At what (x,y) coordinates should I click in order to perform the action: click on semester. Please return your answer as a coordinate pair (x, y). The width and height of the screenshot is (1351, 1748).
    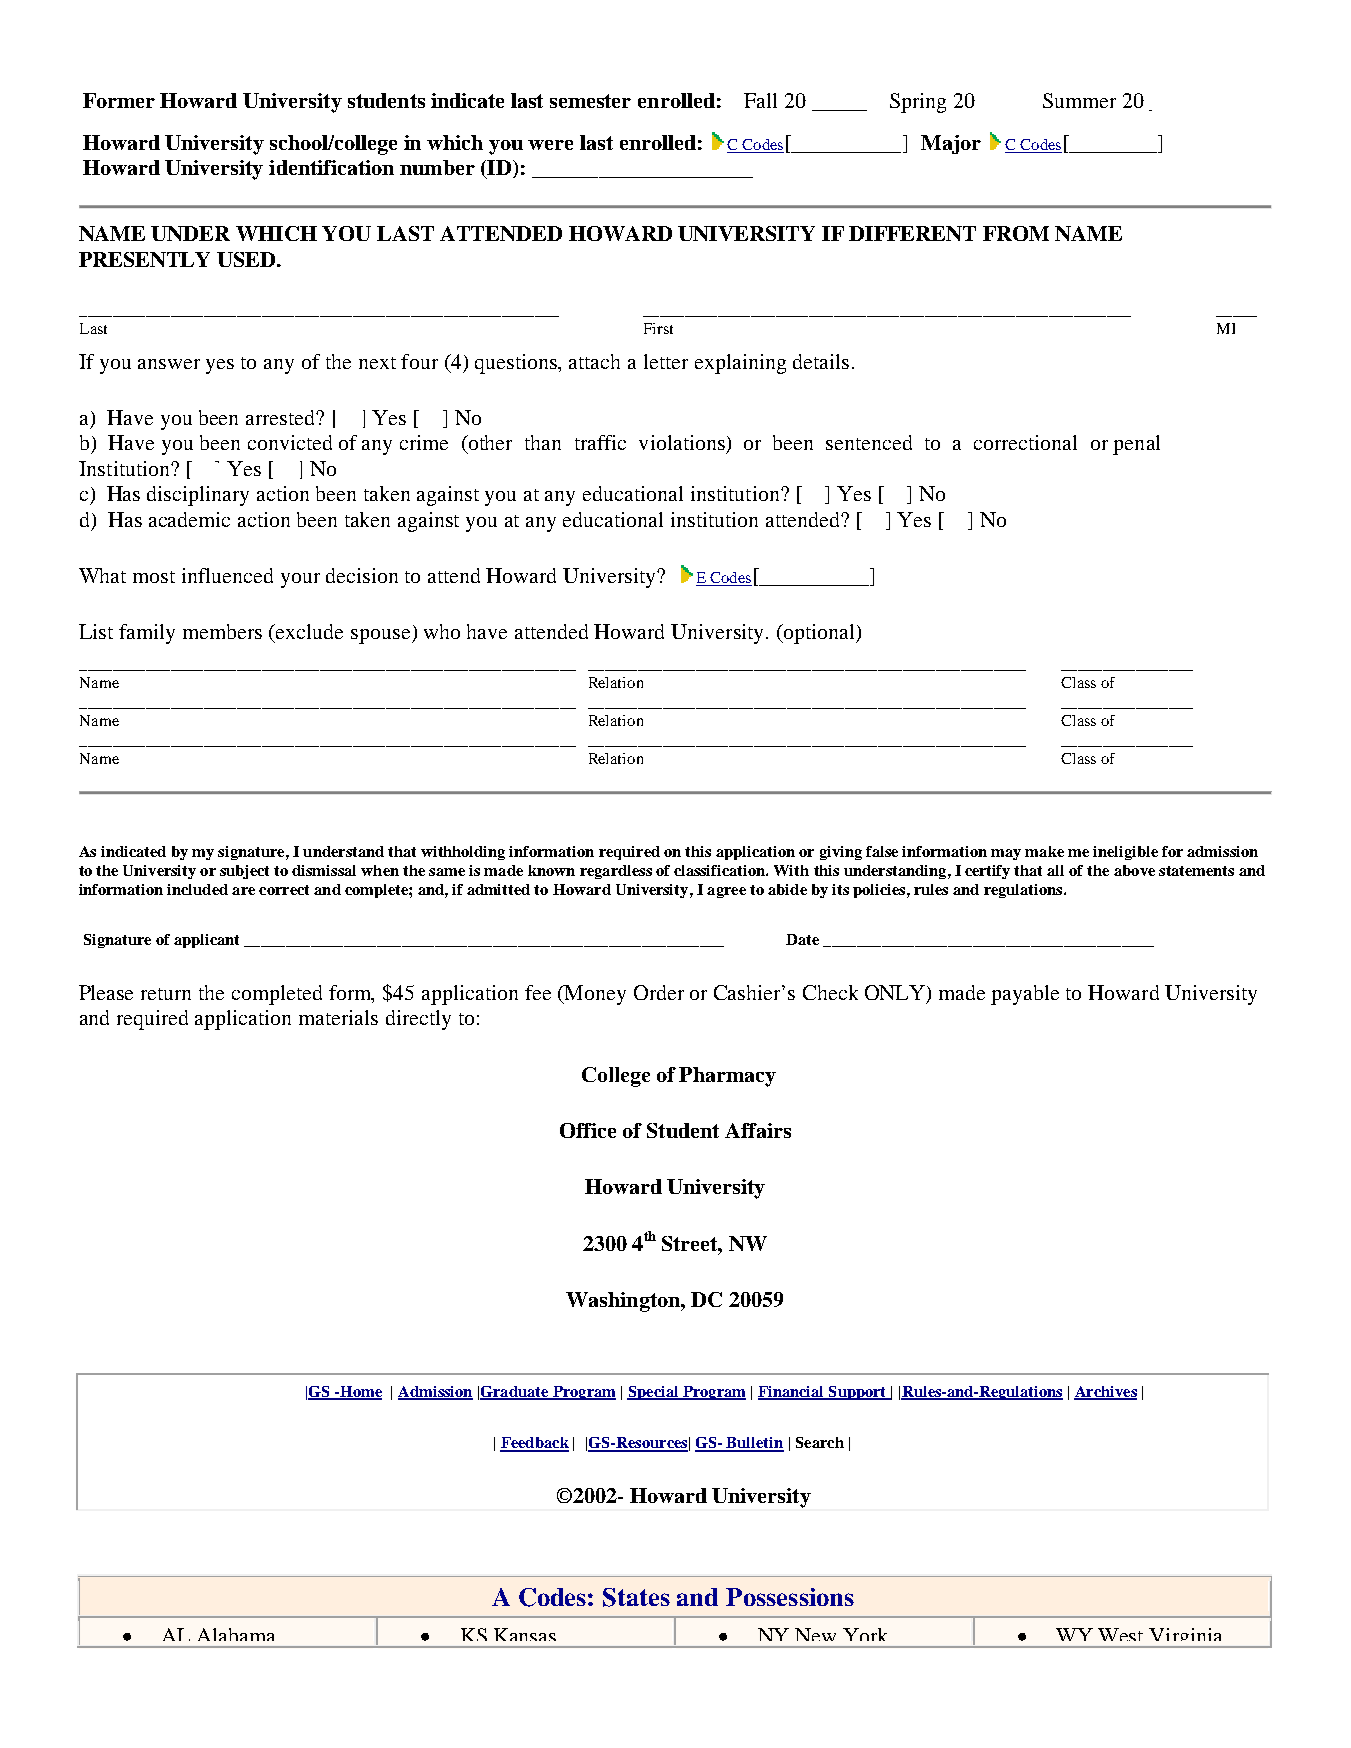
    Looking at the image, I should click on (590, 101).
